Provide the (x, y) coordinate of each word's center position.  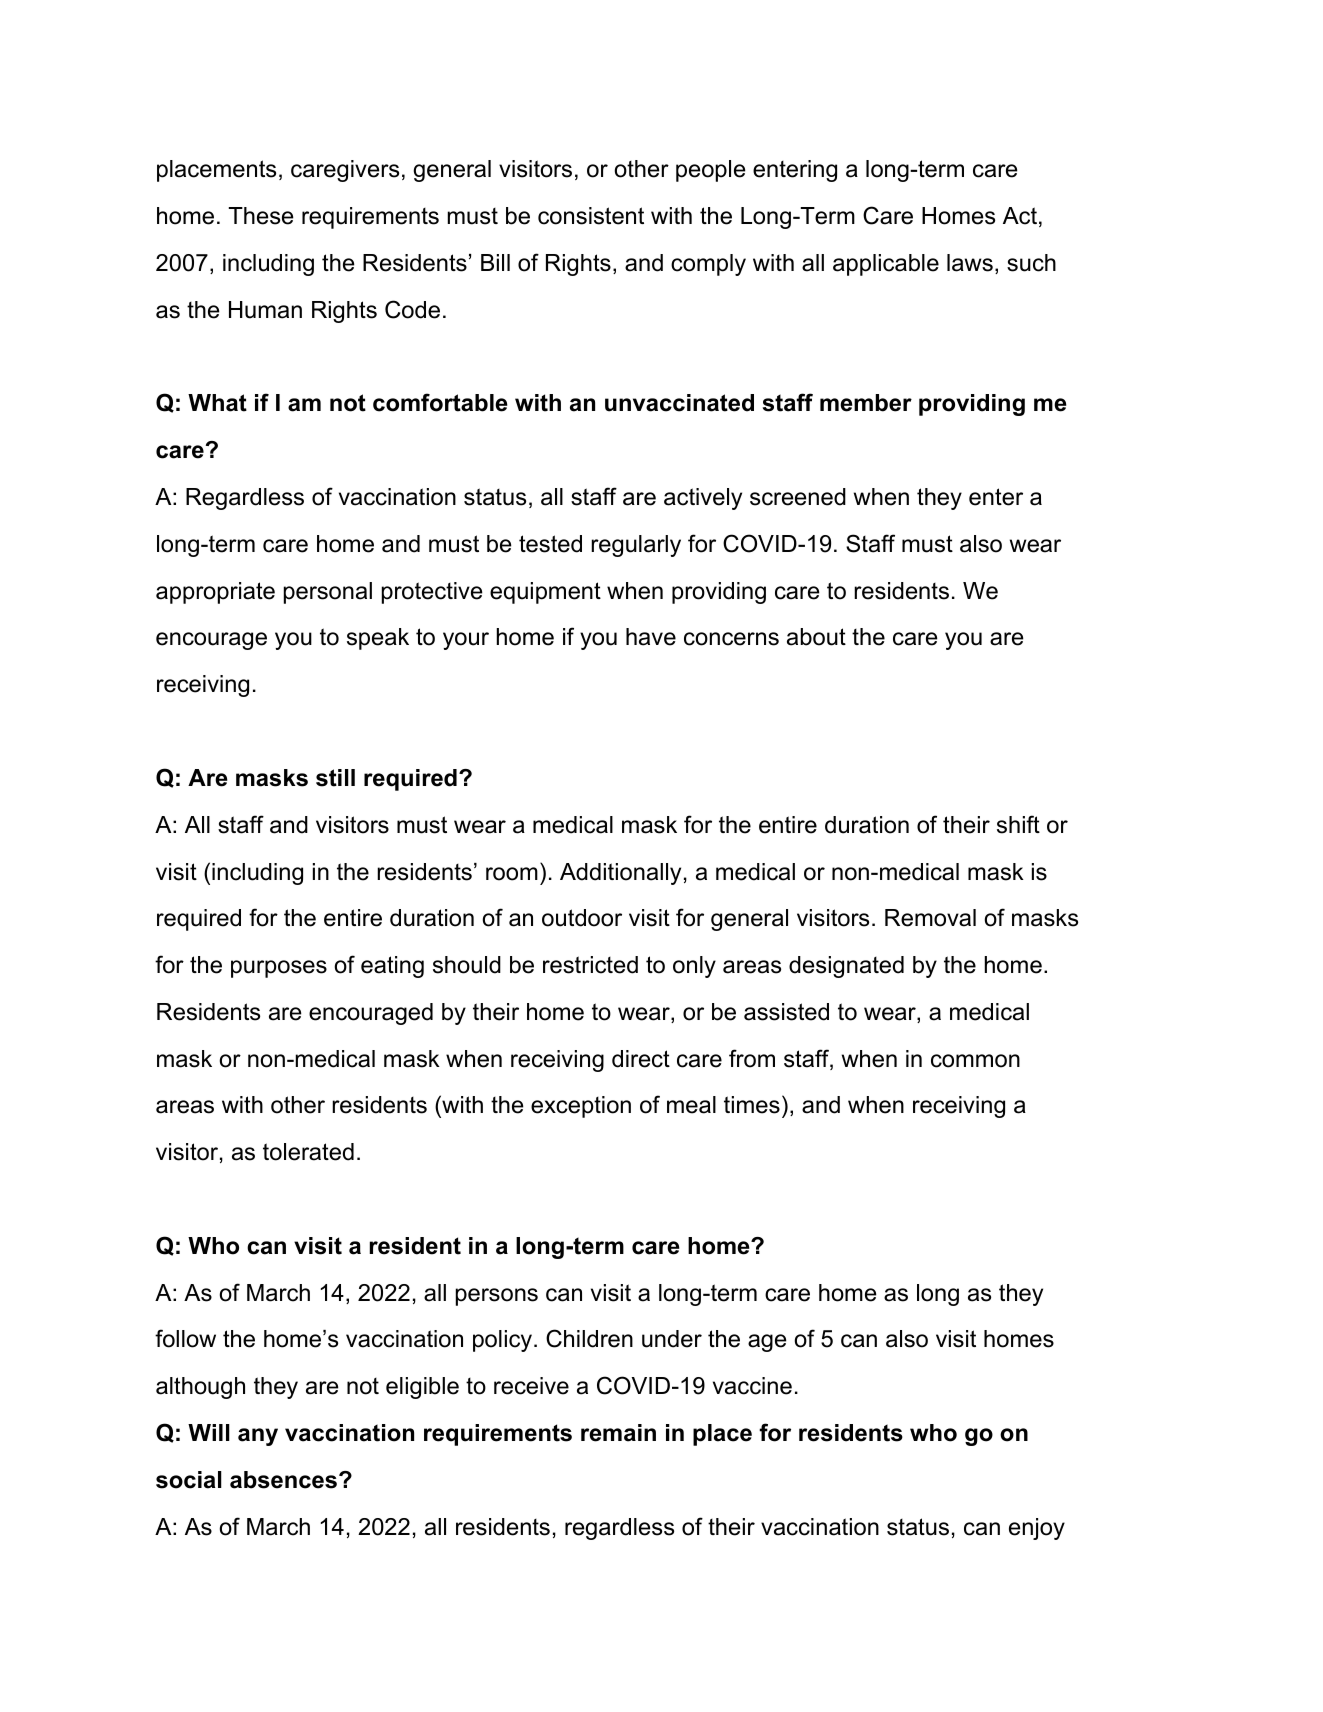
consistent (591, 216)
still (335, 778)
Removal (930, 918)
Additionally (620, 874)
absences (283, 1480)
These (261, 216)
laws (970, 263)
